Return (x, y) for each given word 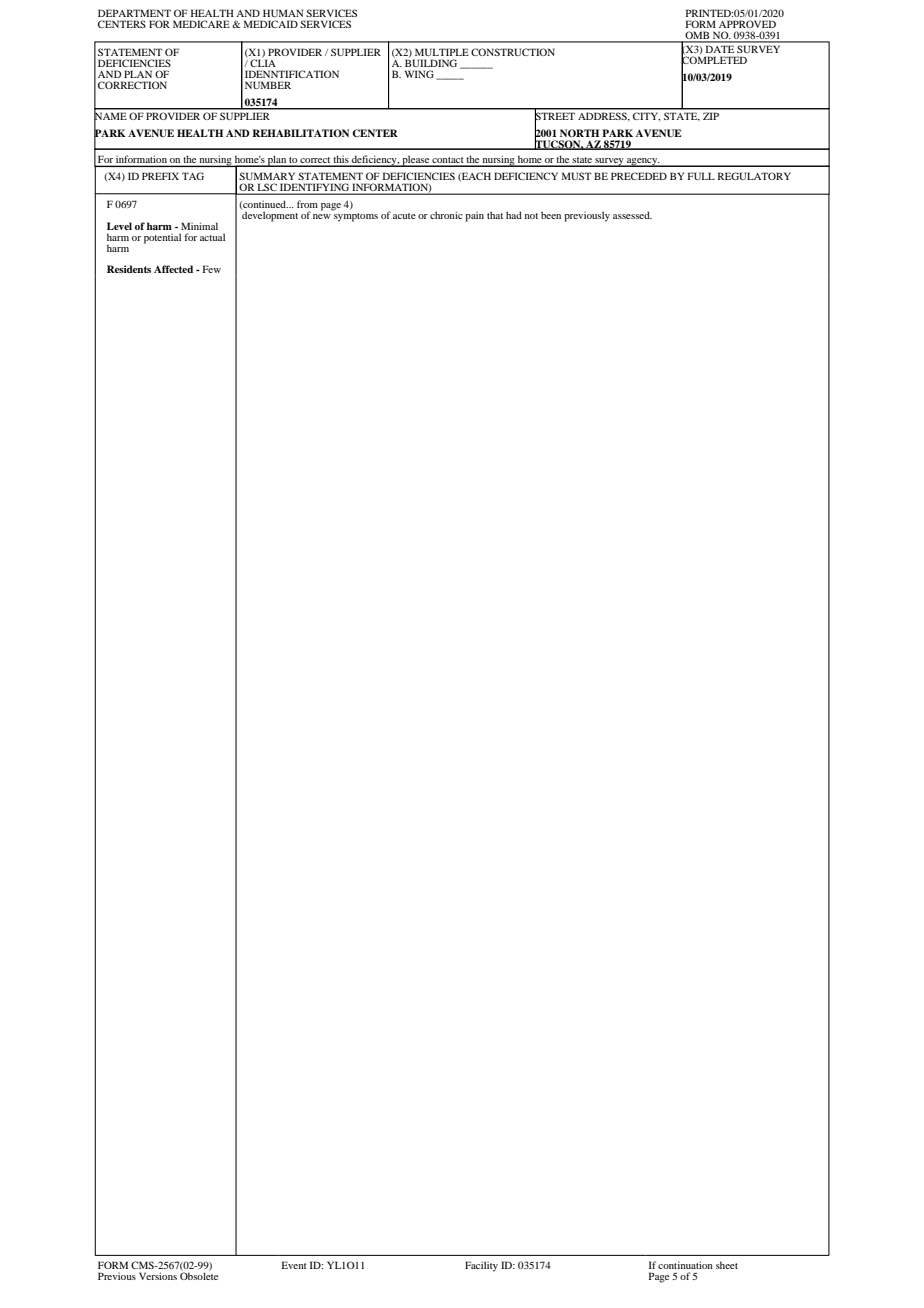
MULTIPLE (442, 52)
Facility (481, 1266)
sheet (727, 1265)
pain (474, 217)
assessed (632, 215)
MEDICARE (201, 24)
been (551, 215)
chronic (446, 215)
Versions (158, 1276)
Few (212, 269)
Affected (173, 269)
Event (294, 1265)
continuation (685, 1265)
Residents (129, 269)
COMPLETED (714, 60)
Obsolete (199, 1275)
